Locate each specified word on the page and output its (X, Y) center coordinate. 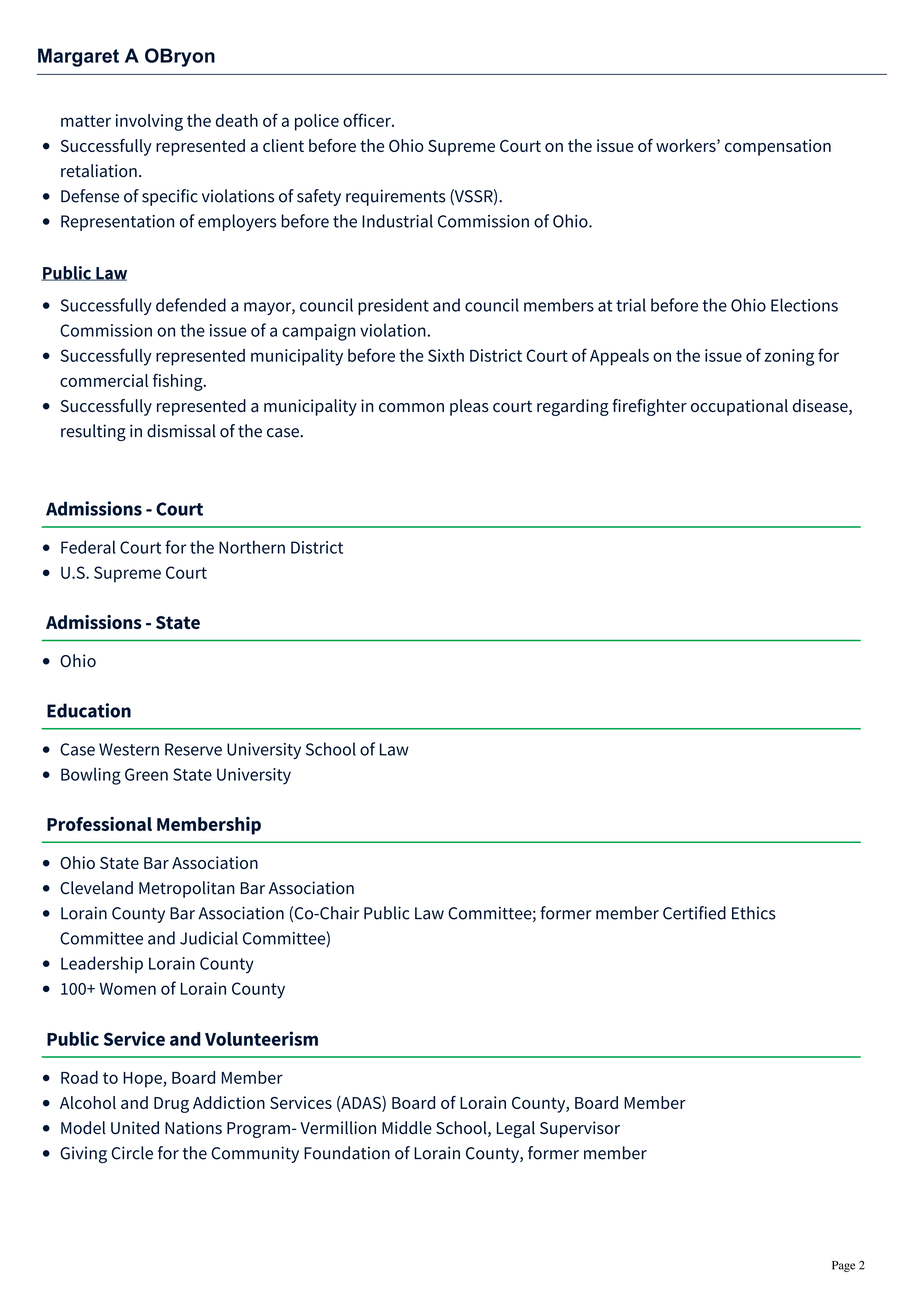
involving (149, 122)
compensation (778, 147)
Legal (516, 1129)
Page (843, 1266)
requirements (396, 197)
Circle (132, 1153)
